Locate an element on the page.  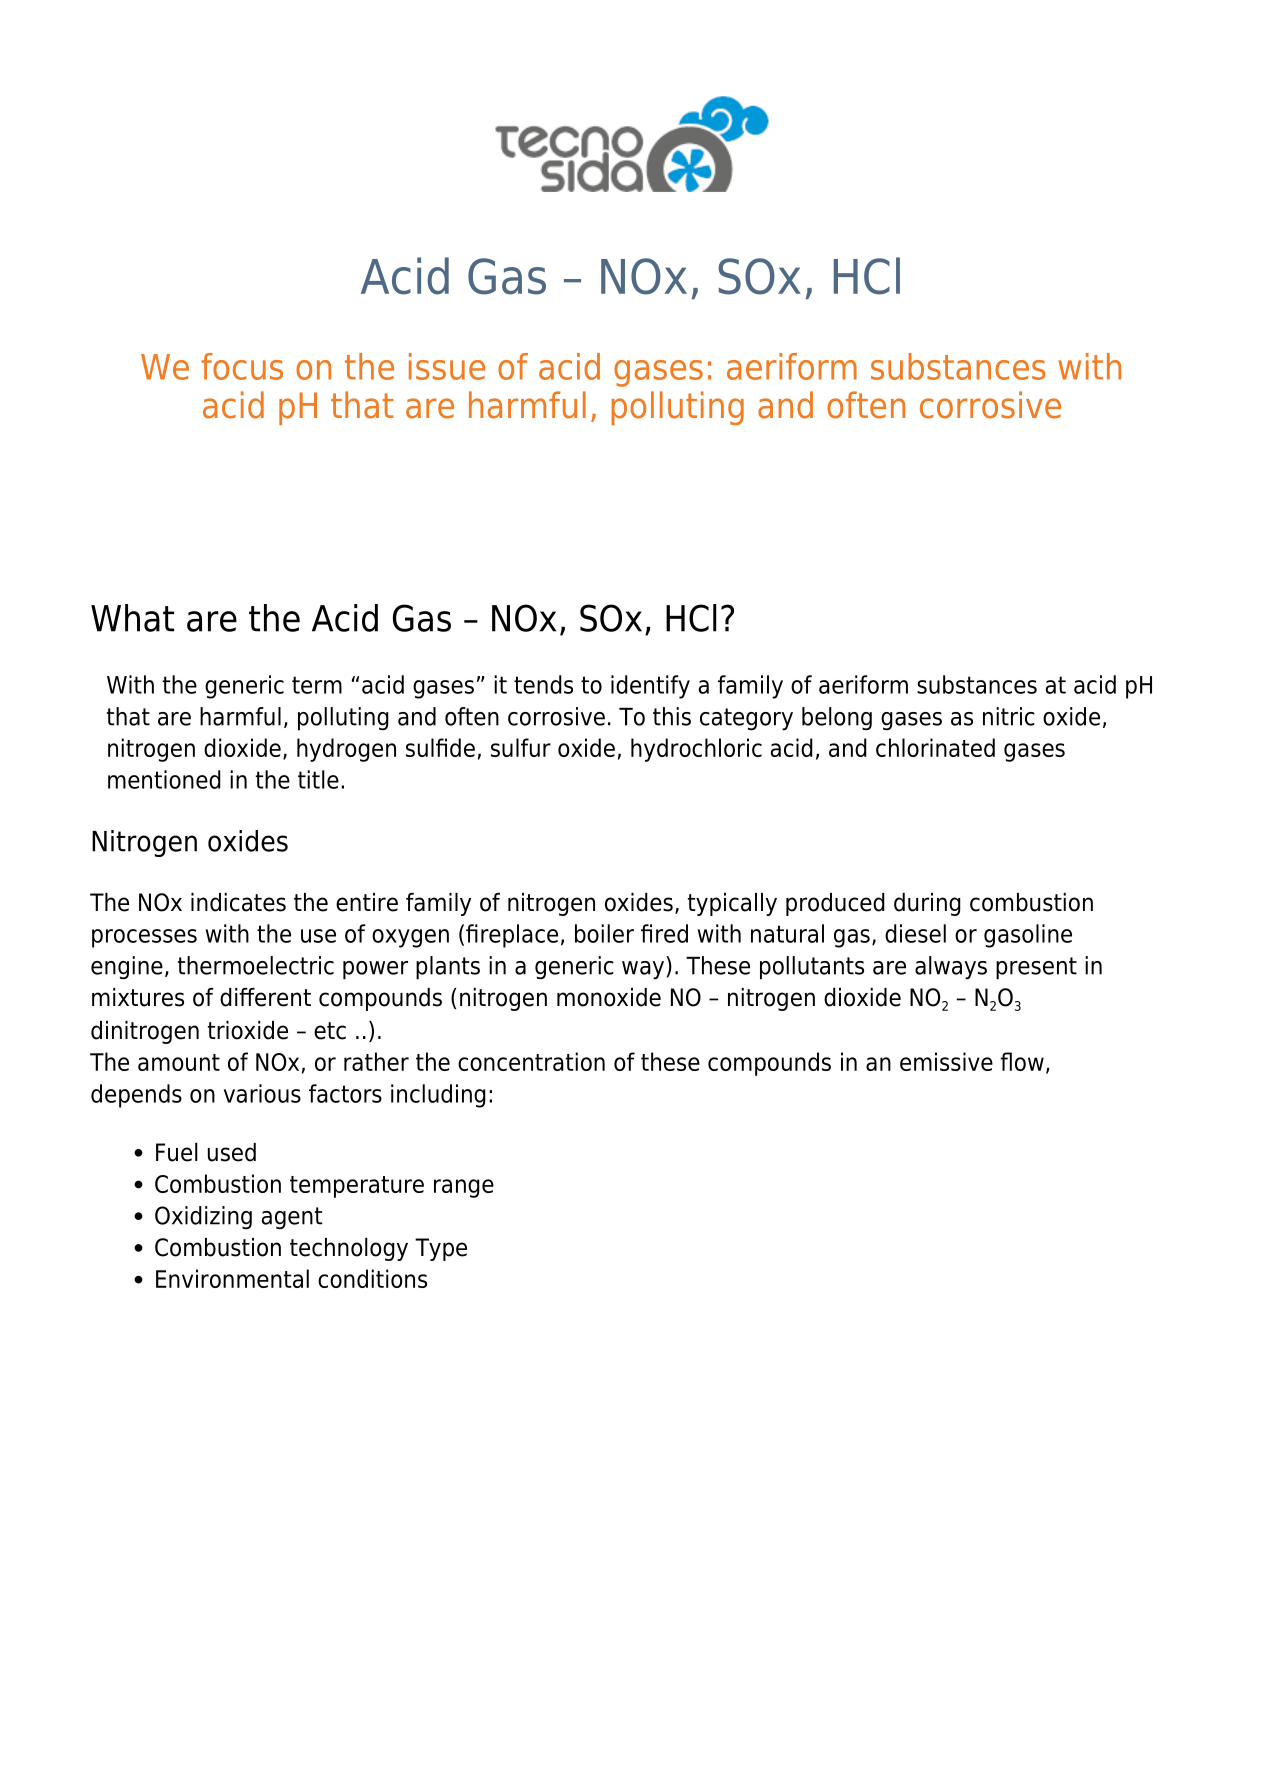
emissive is located at coordinates (946, 1061).
